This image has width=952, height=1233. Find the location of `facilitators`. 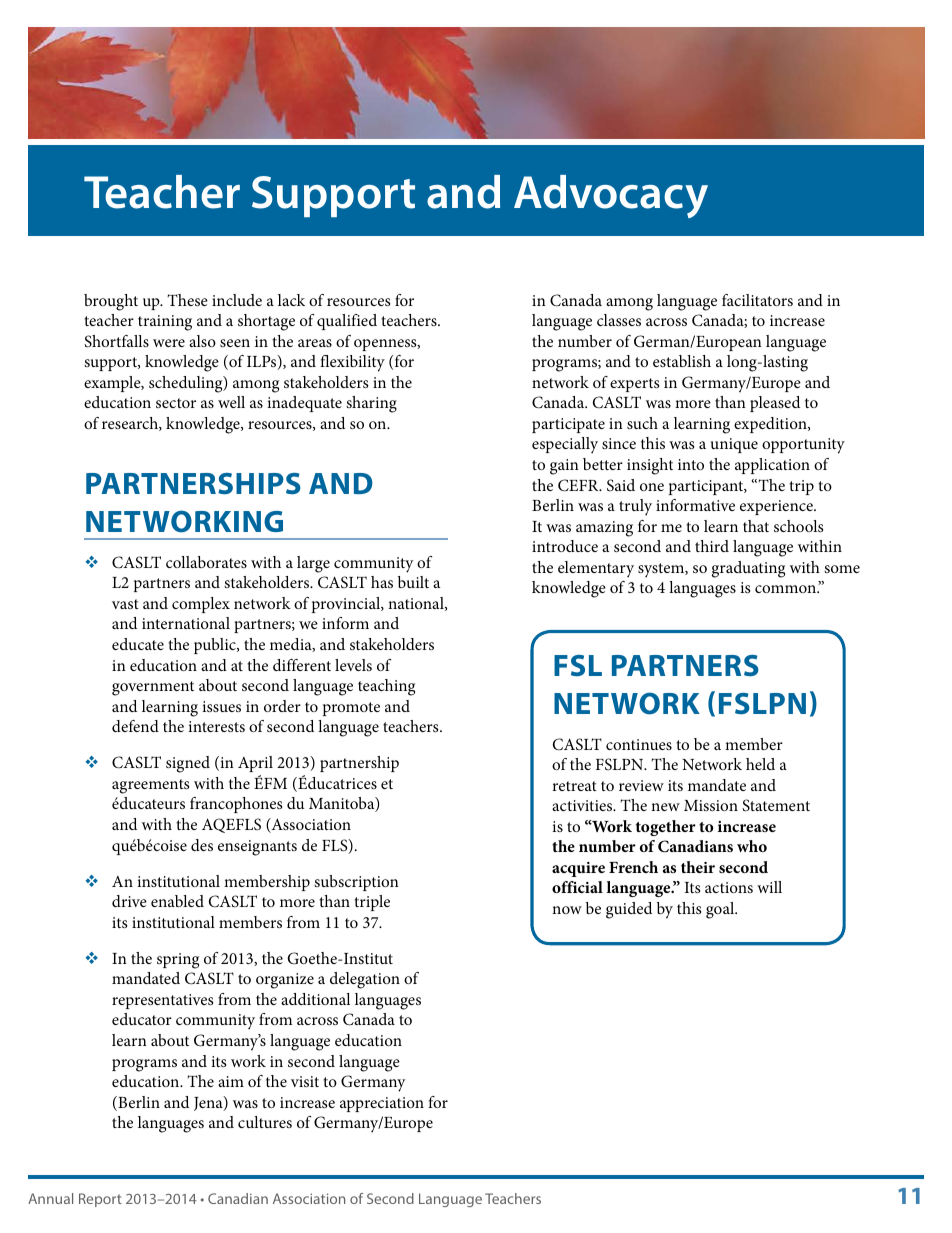

facilitators is located at coordinates (757, 300).
